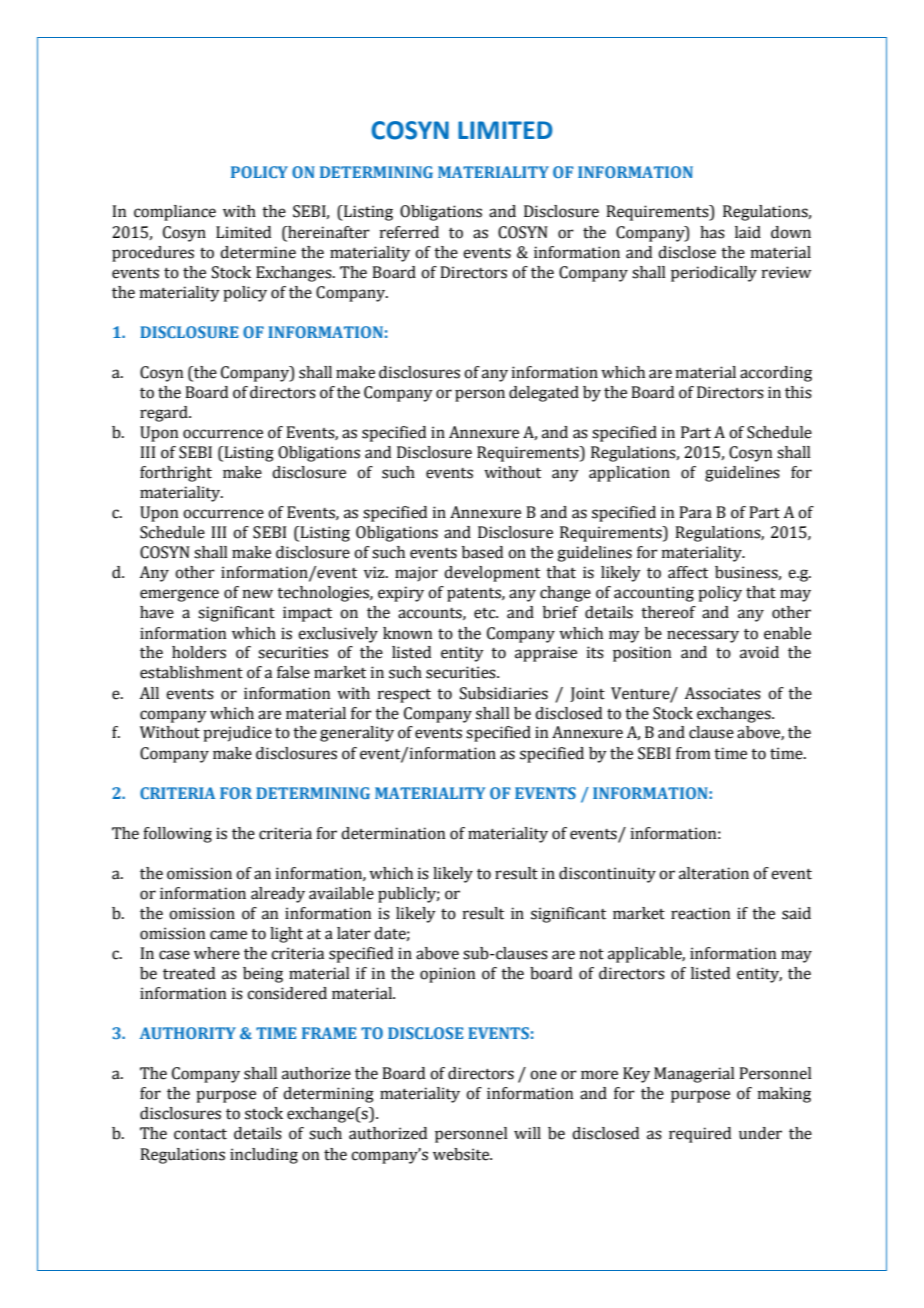 The height and width of the screenshot is (1308, 924). What do you see at coordinates (712, 232) in the screenshot?
I see `has` at bounding box center [712, 232].
